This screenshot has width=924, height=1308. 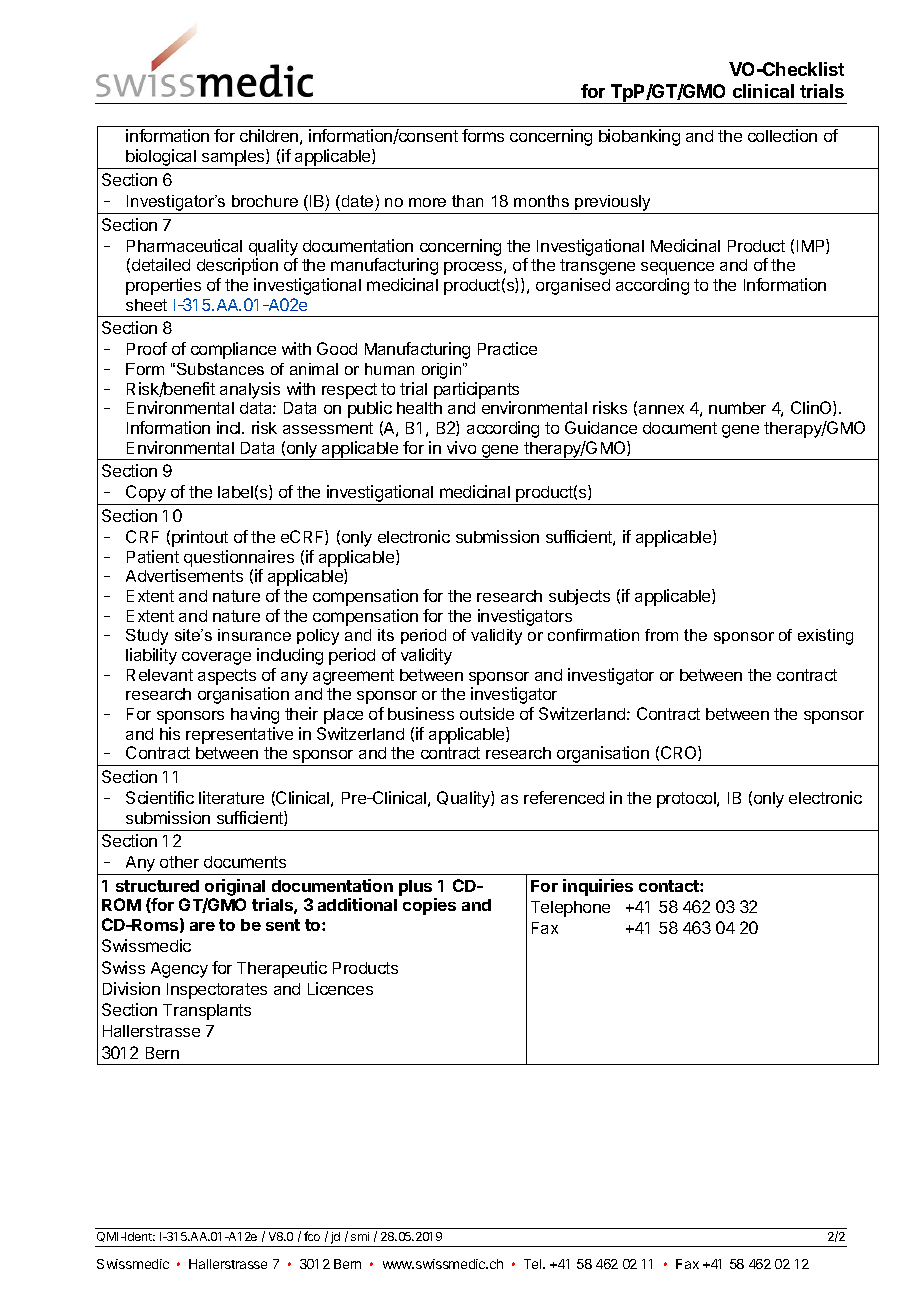 I want to click on collection, so click(x=782, y=135).
